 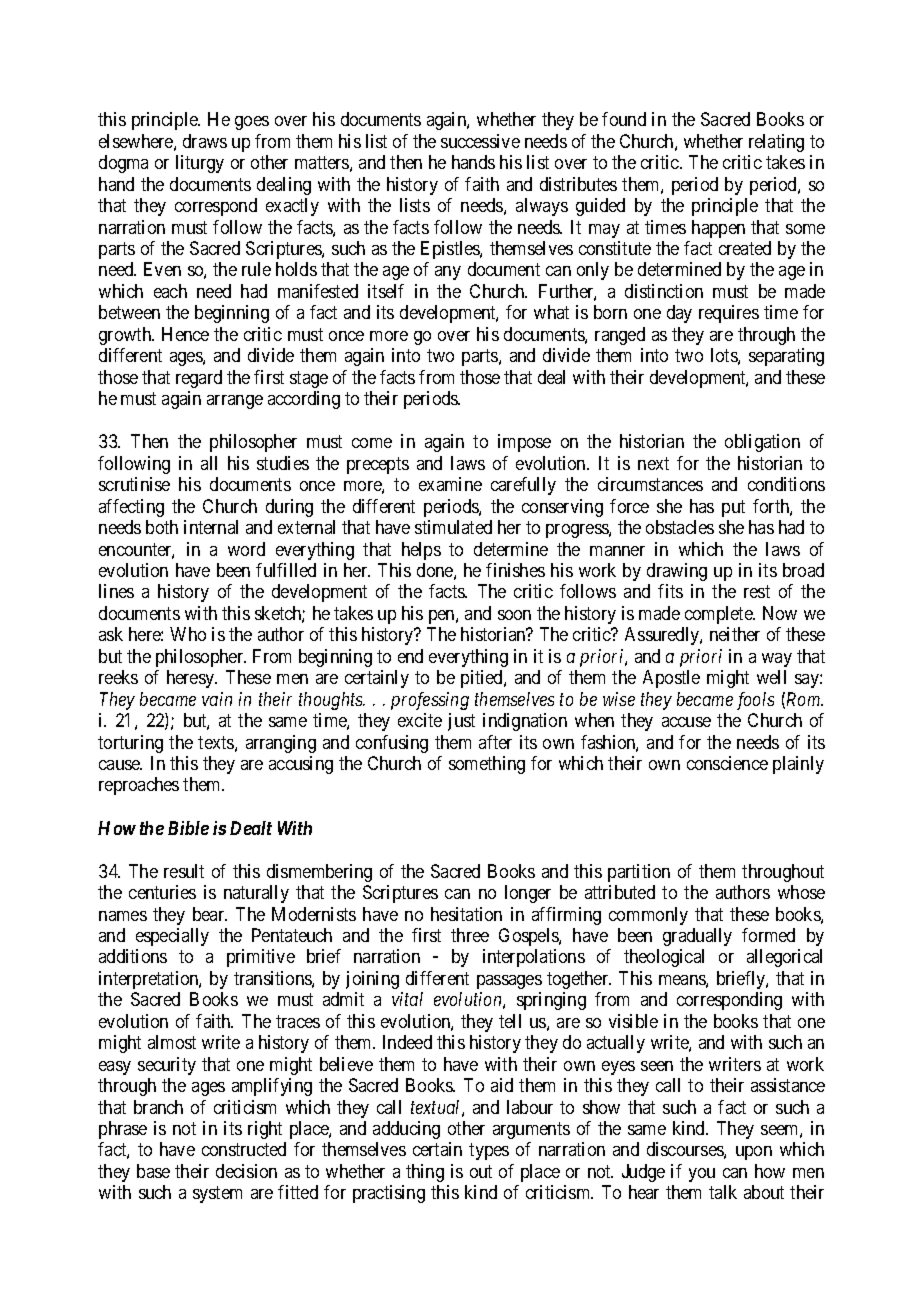 What do you see at coordinates (205, 141) in the screenshot?
I see `draws` at bounding box center [205, 141].
